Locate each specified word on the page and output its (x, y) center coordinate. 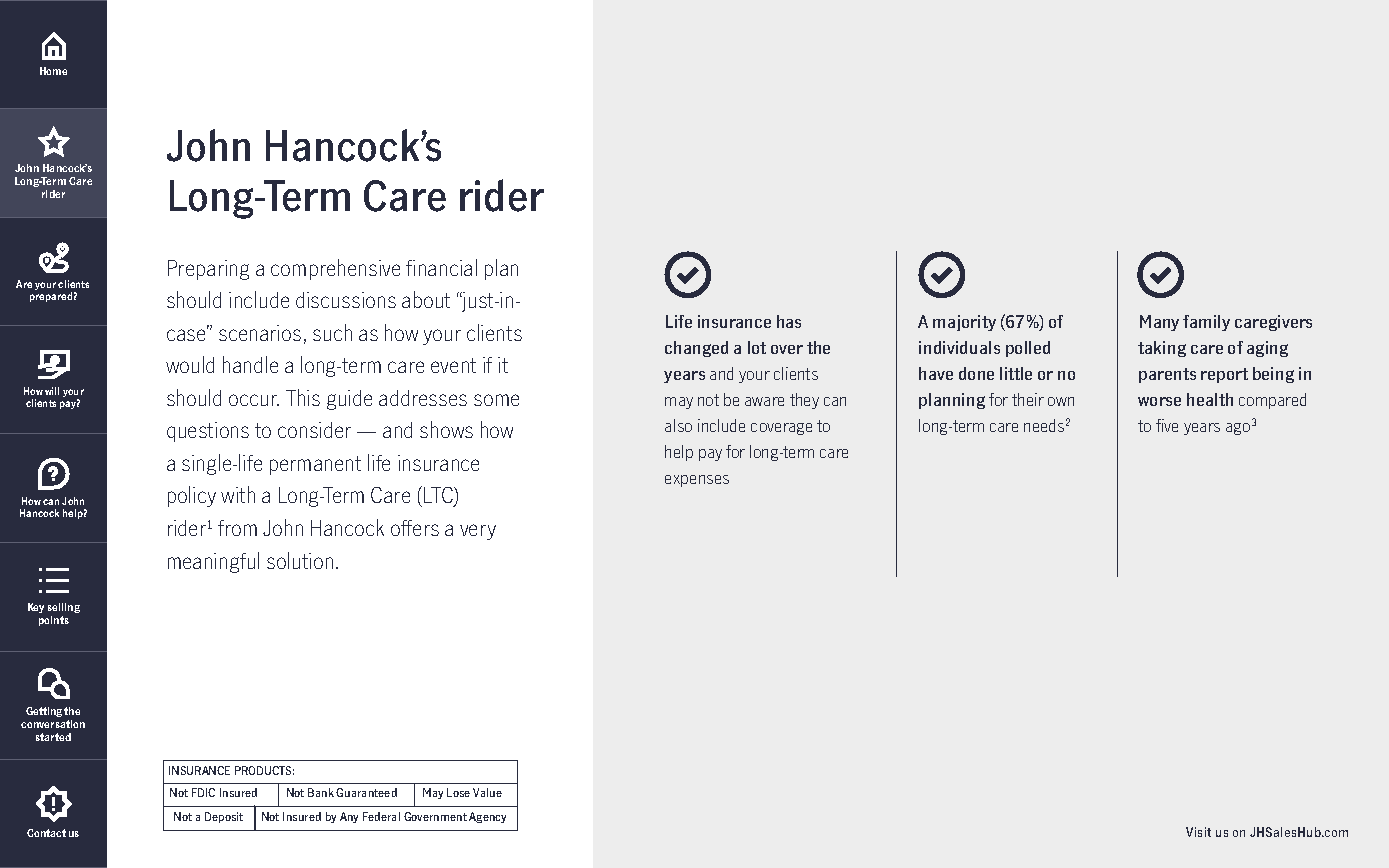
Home (53, 71)
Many (1159, 323)
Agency (487, 817)
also (678, 425)
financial (441, 267)
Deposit (224, 817)
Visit (1198, 832)
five (1167, 425)
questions (208, 432)
